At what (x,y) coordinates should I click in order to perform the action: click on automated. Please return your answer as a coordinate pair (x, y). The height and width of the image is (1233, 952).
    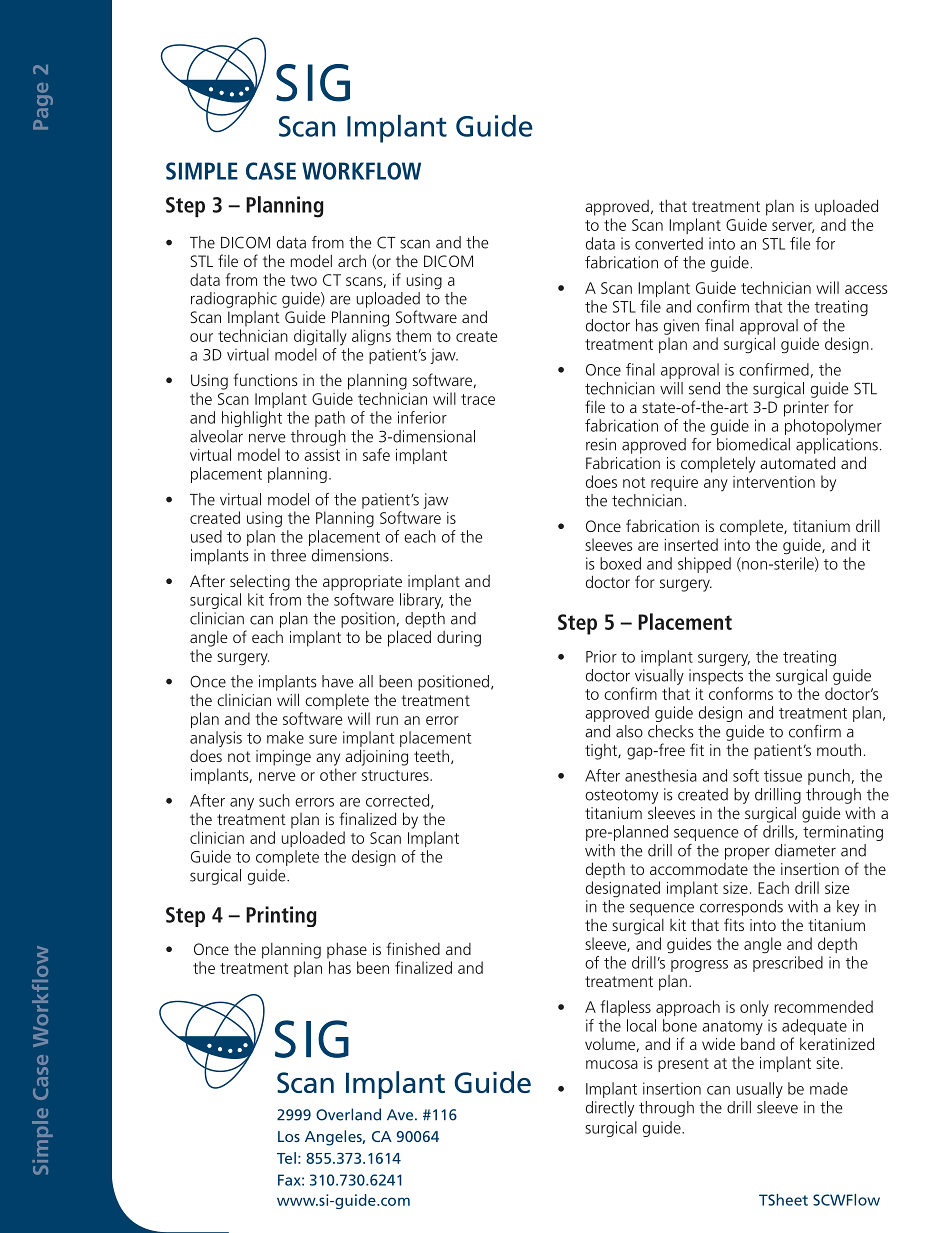
    Looking at the image, I should click on (797, 462).
